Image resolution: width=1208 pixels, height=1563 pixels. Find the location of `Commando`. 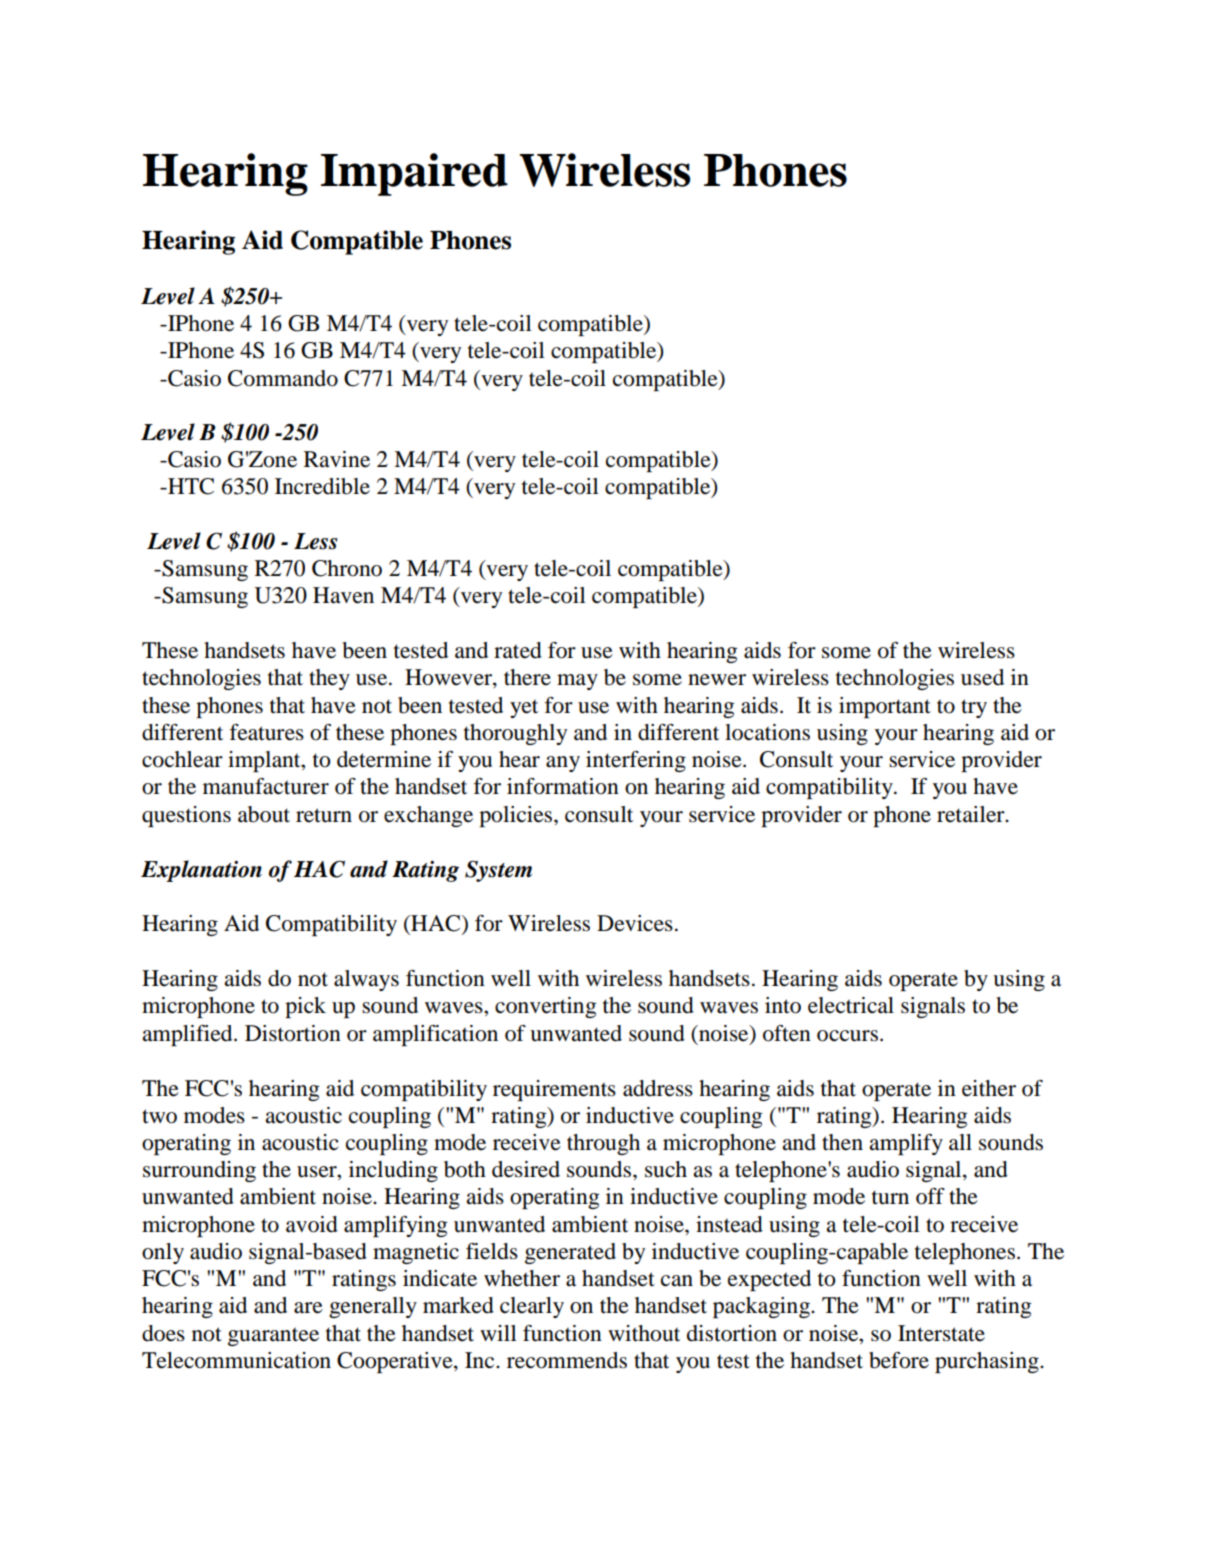

Commando is located at coordinates (283, 378).
